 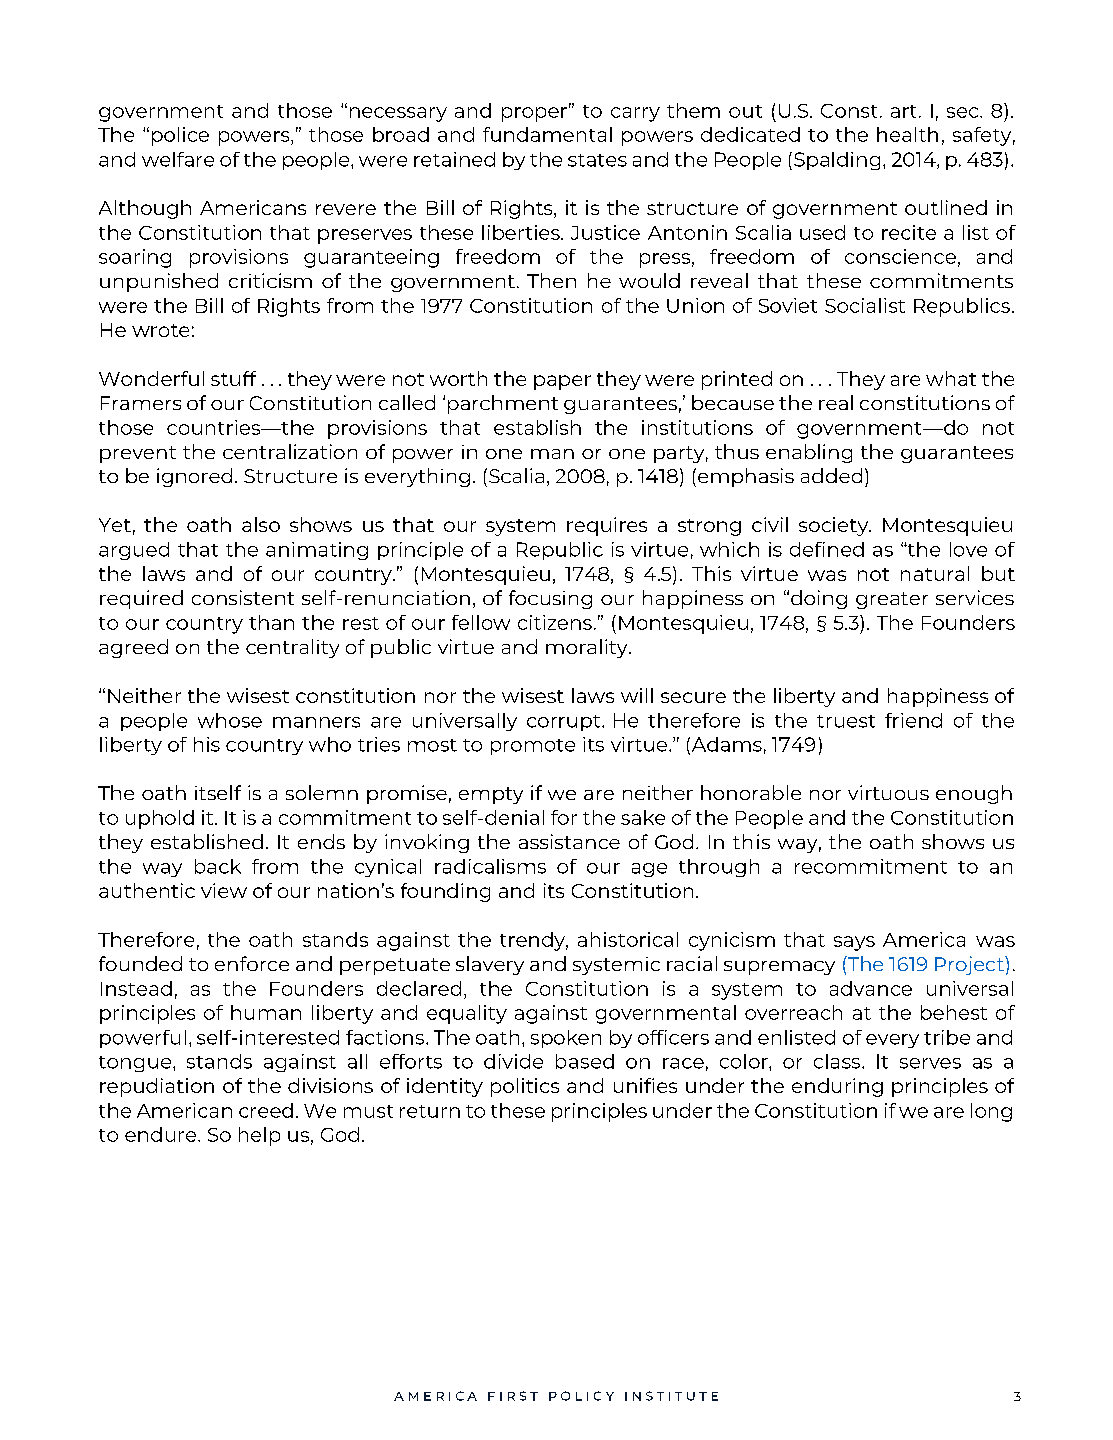 I want to click on police, so click(x=180, y=136).
